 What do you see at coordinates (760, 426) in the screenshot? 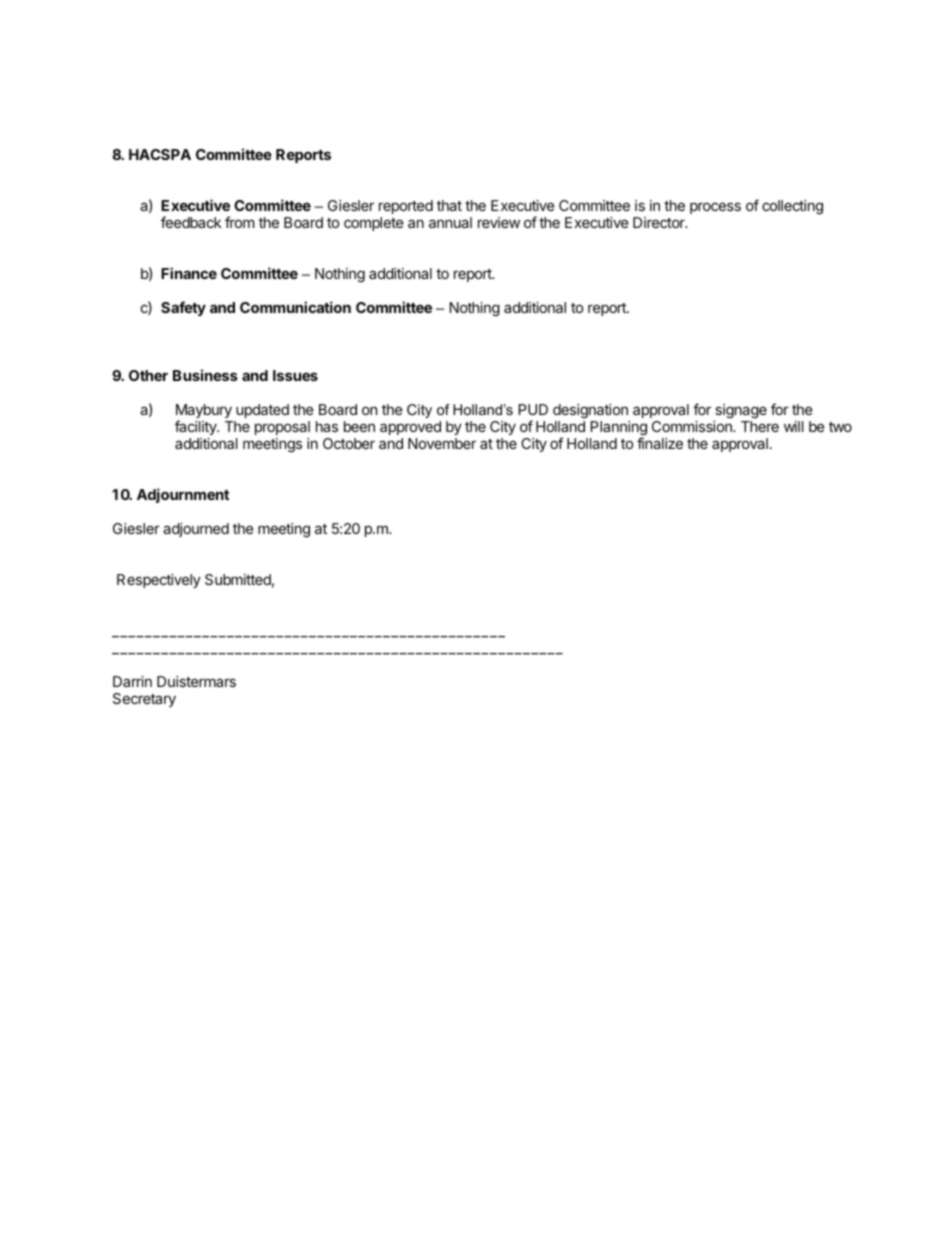
I see `There` at bounding box center [760, 426].
